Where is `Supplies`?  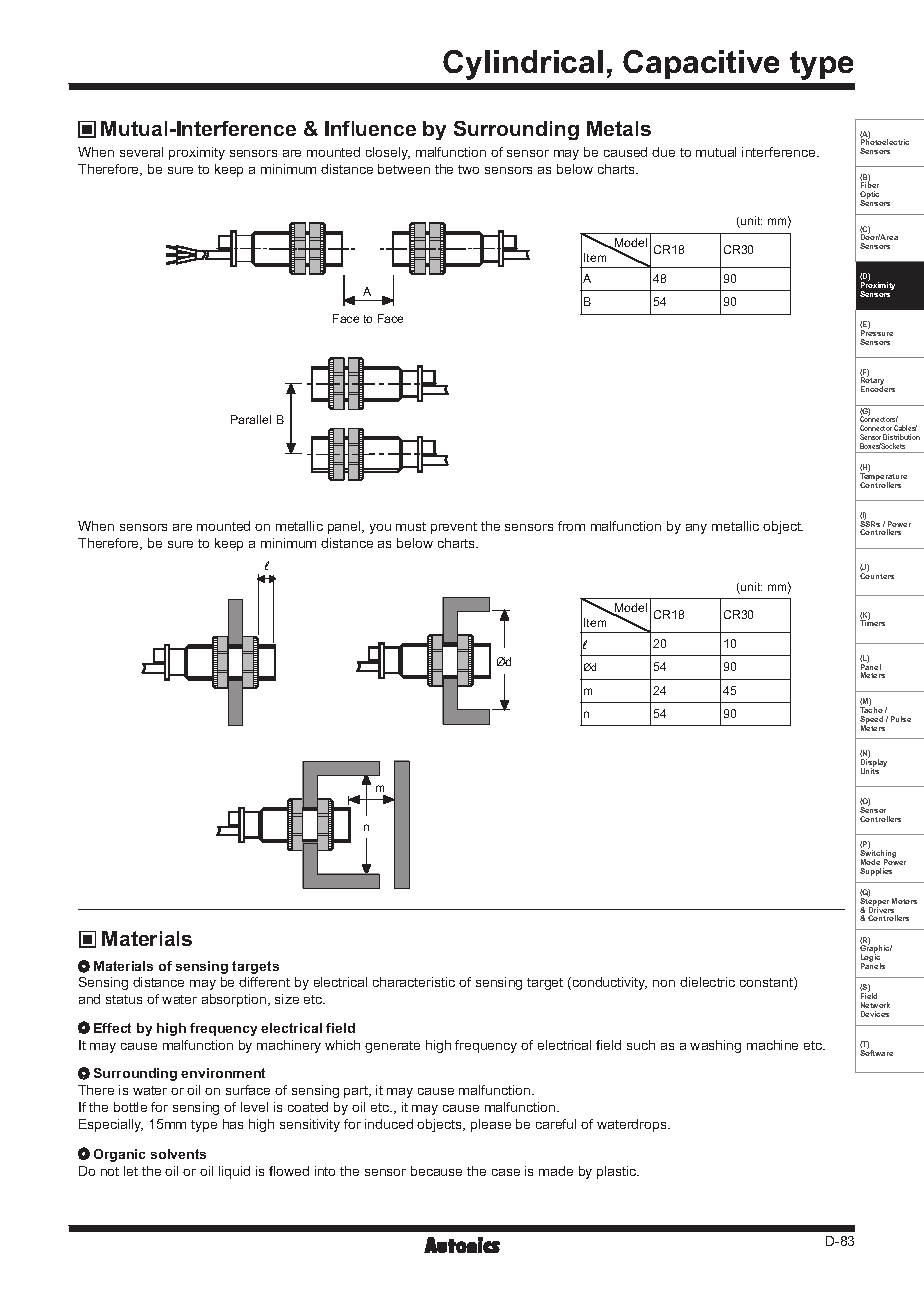 Supplies is located at coordinates (876, 872).
